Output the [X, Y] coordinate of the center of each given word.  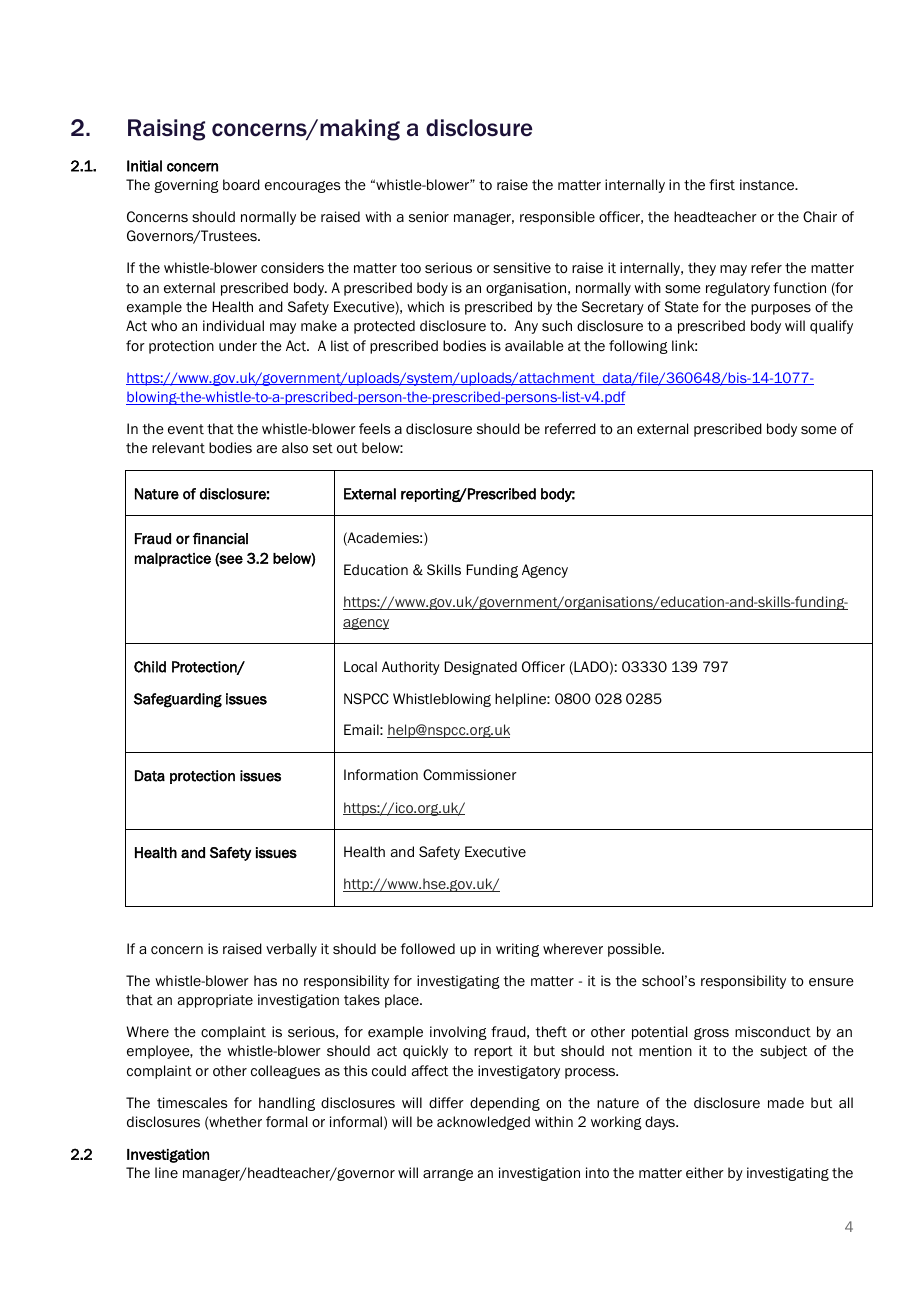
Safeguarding [178, 700]
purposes [781, 309]
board [241, 184]
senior [429, 217]
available [534, 345]
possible [635, 950]
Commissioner [470, 774]
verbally [291, 950]
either [705, 1173]
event [186, 429]
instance [768, 185]
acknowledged [483, 1123]
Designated [481, 668]
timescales [192, 1102]
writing [517, 950]
